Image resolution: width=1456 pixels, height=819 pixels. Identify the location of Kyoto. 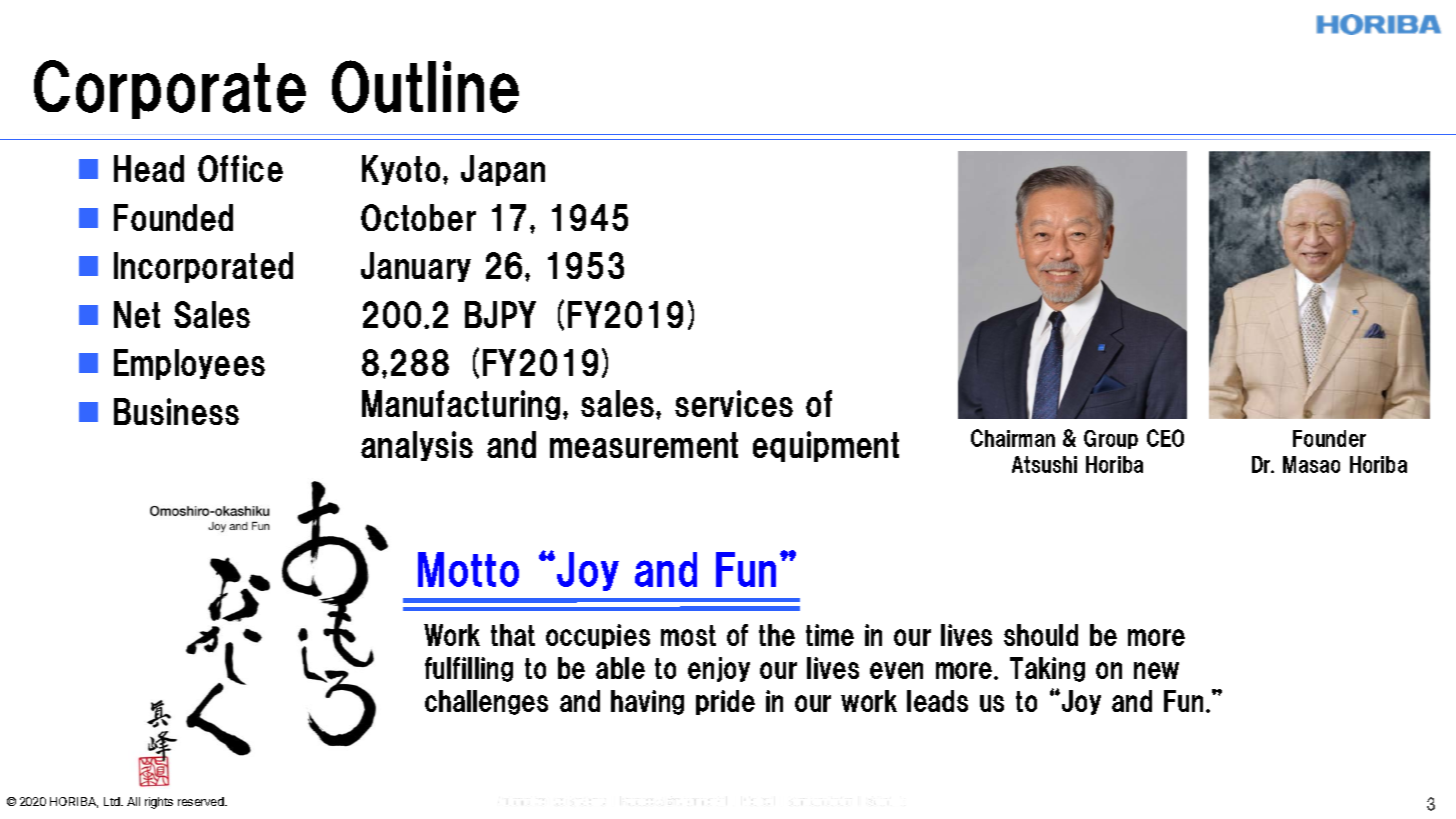
(401, 170).
